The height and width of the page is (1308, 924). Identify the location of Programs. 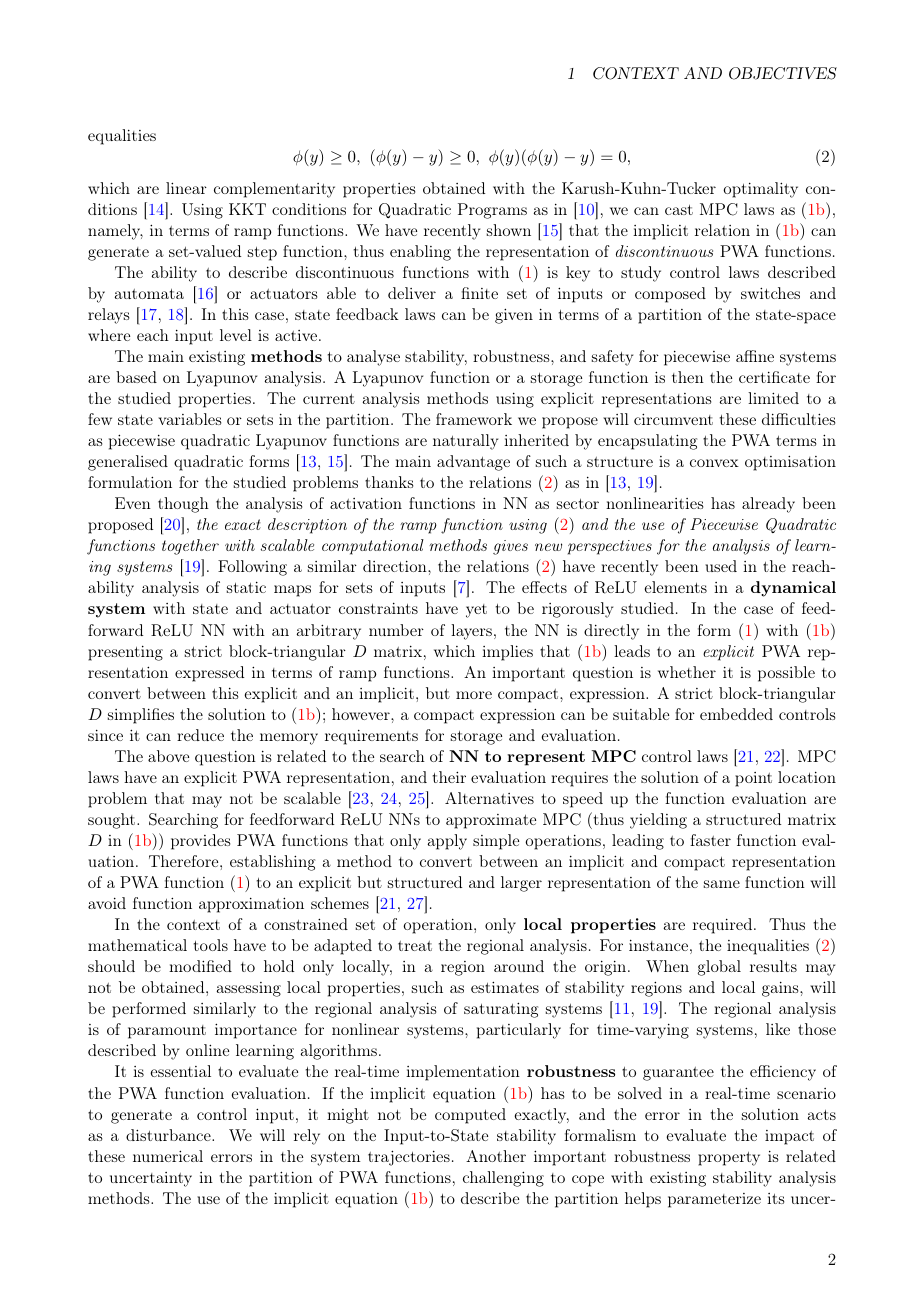
(492, 211).
